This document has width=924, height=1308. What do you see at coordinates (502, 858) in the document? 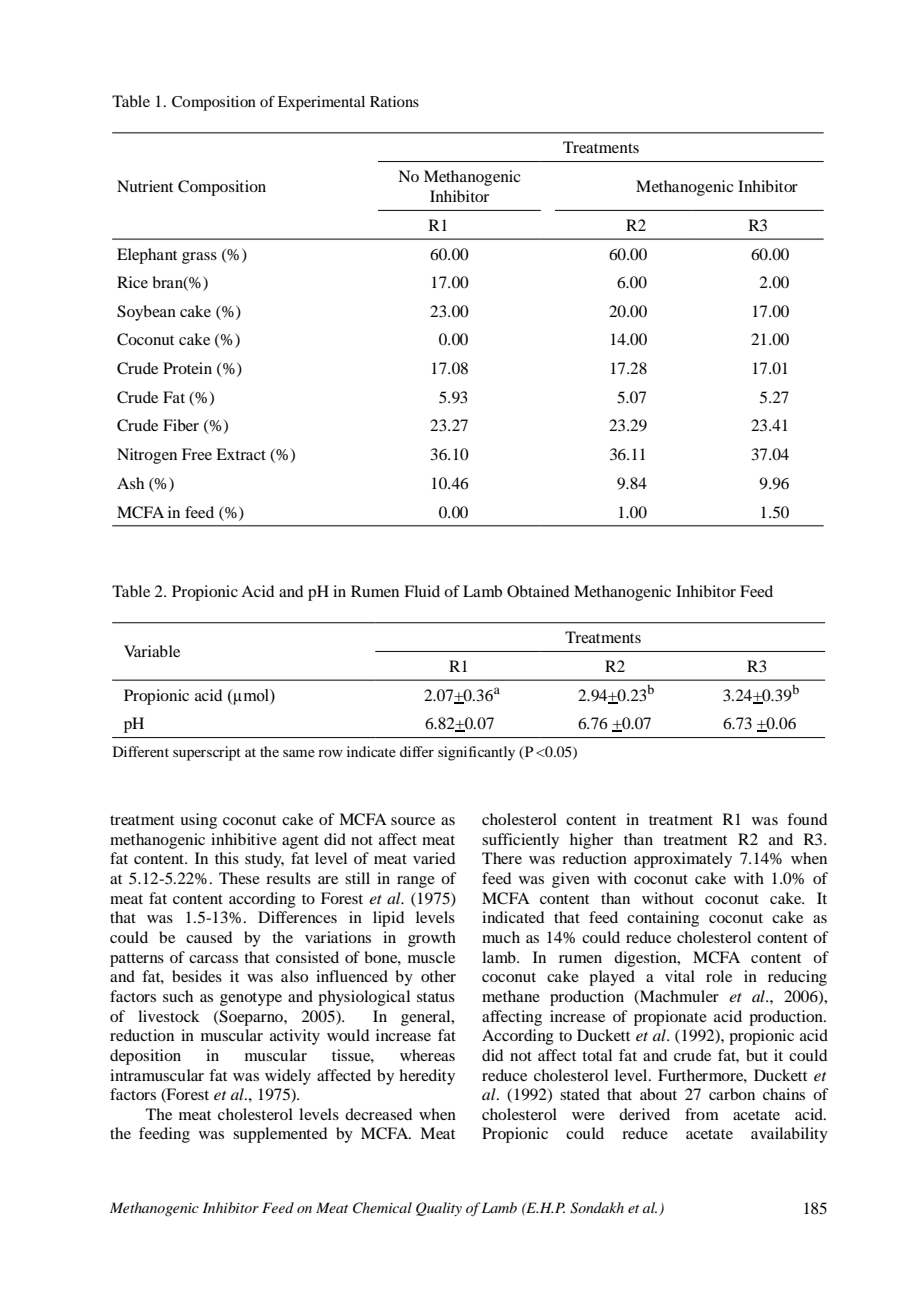
I see `There` at bounding box center [502, 858].
